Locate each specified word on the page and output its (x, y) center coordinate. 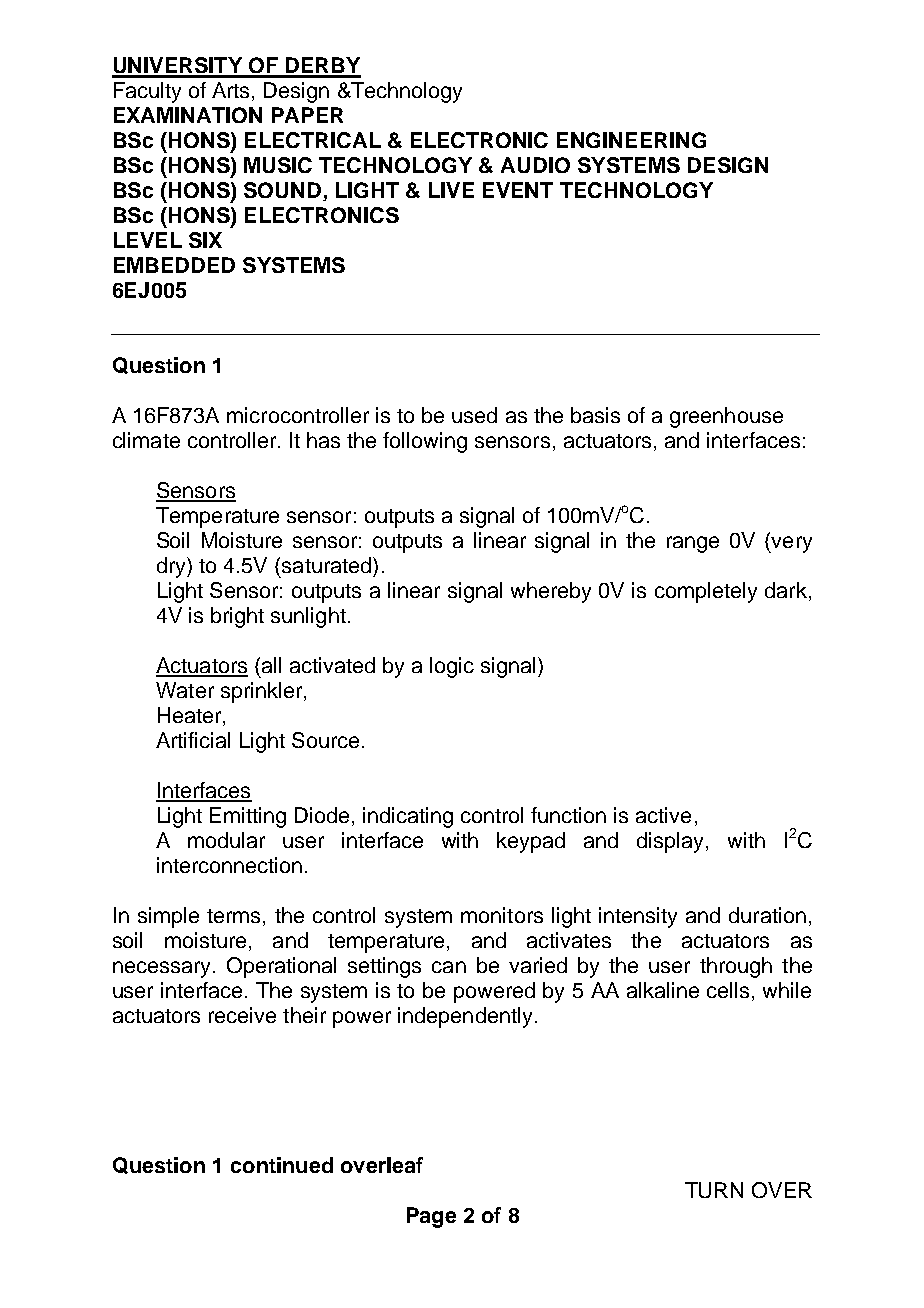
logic (452, 667)
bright (237, 617)
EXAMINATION (188, 115)
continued (282, 1165)
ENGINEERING (631, 140)
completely (706, 592)
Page (431, 1217)
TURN (714, 1190)
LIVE (451, 190)
